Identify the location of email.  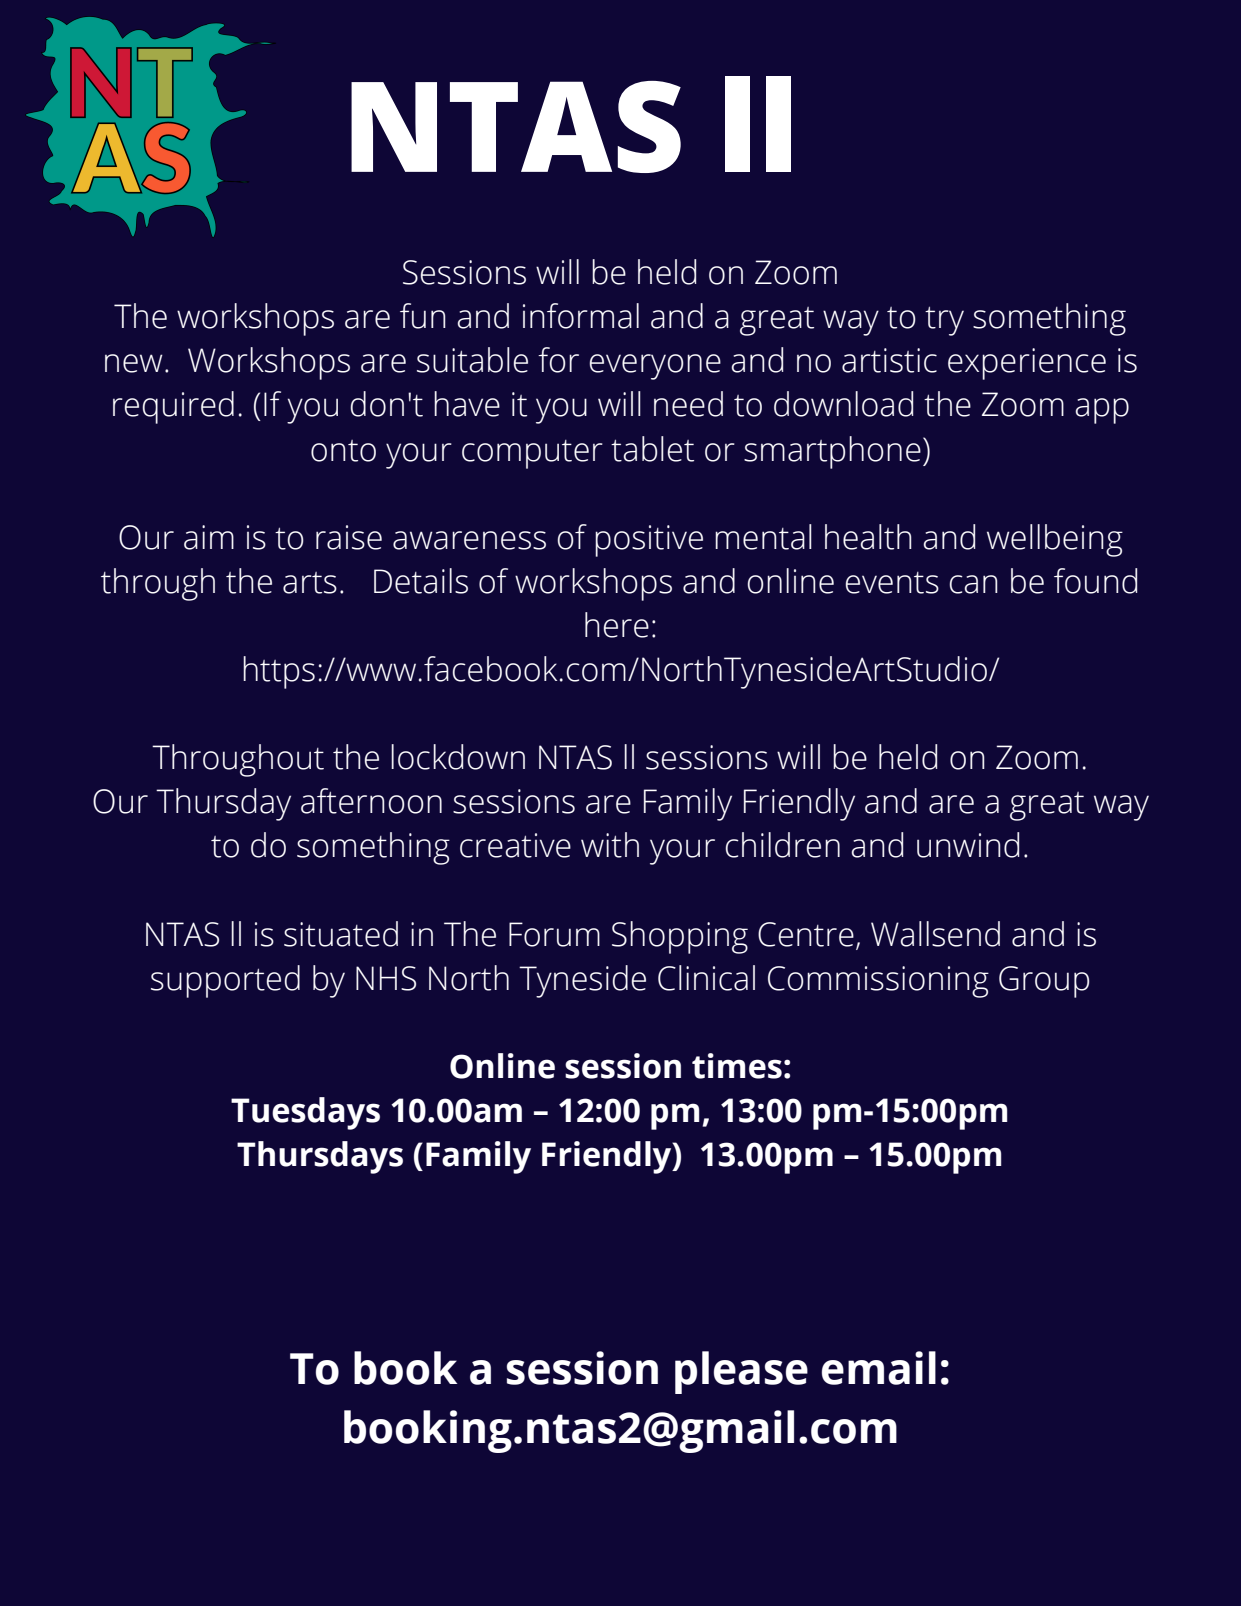
(879, 1368).
